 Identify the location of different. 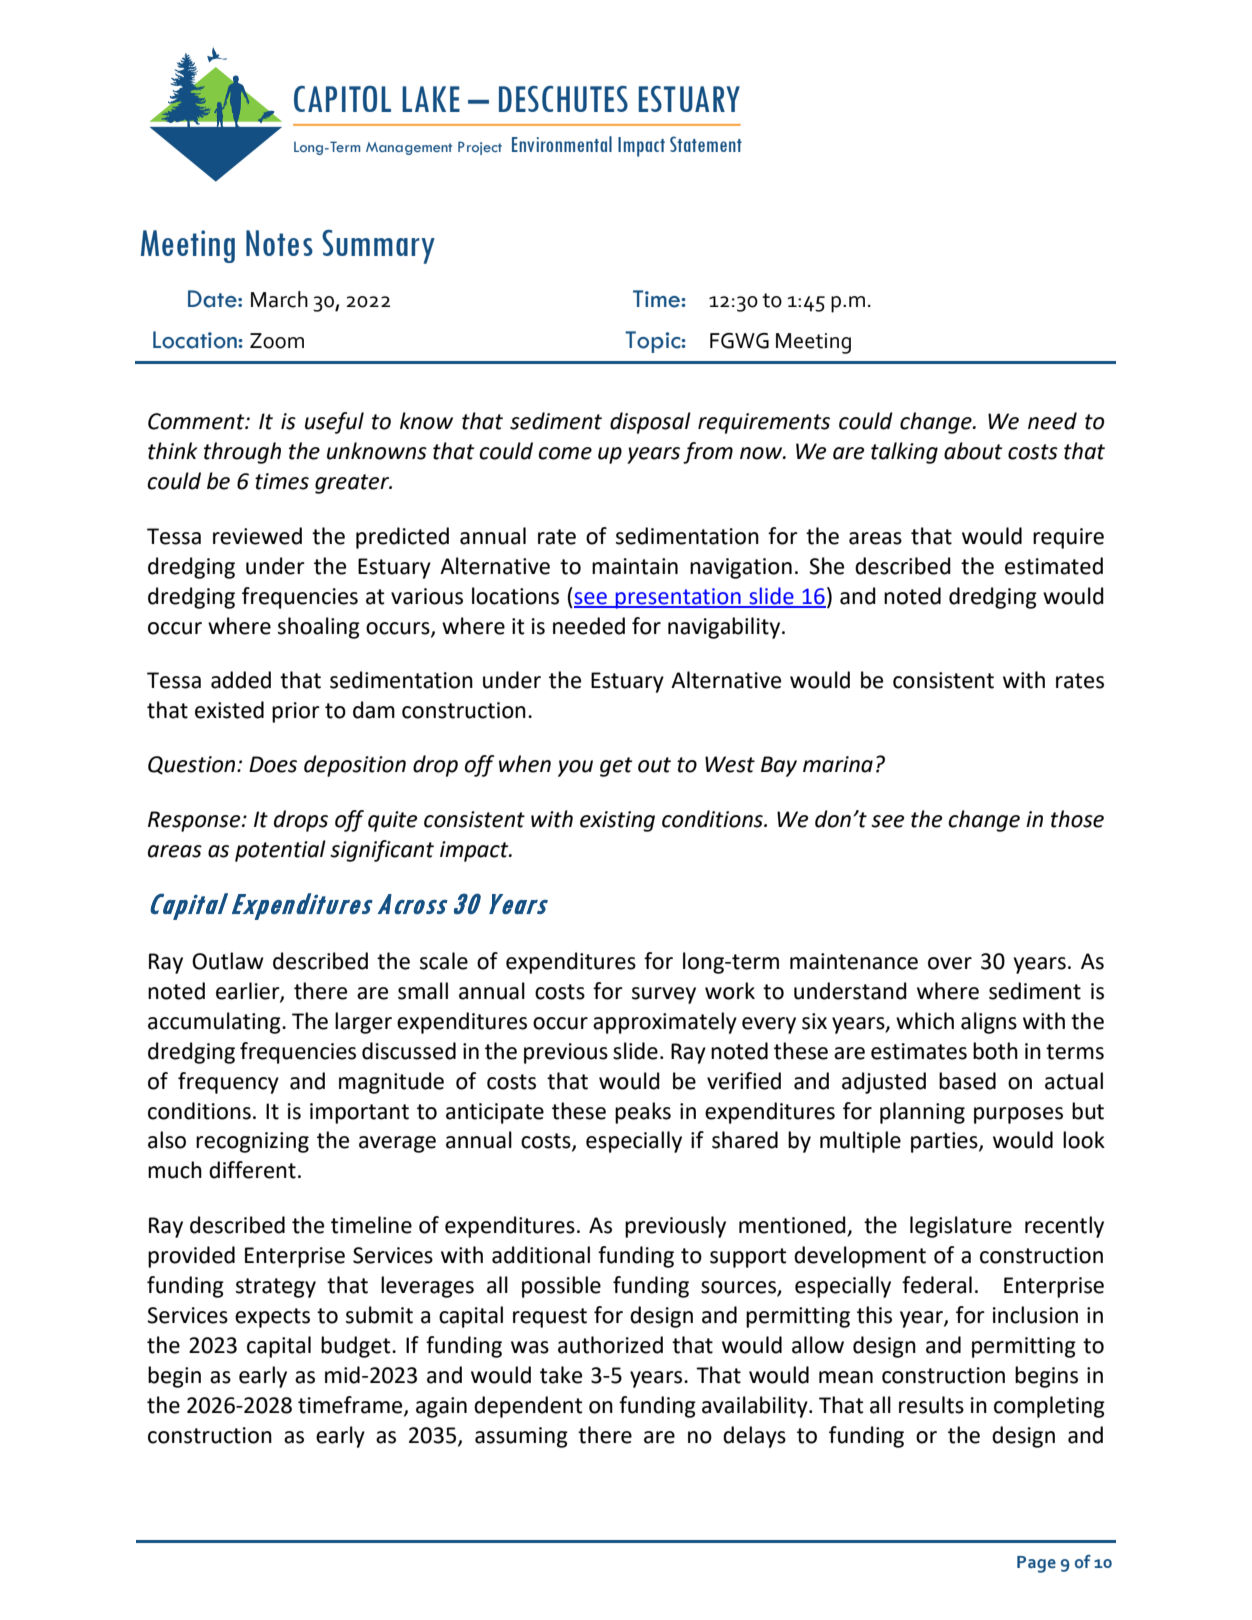
(252, 1170).
